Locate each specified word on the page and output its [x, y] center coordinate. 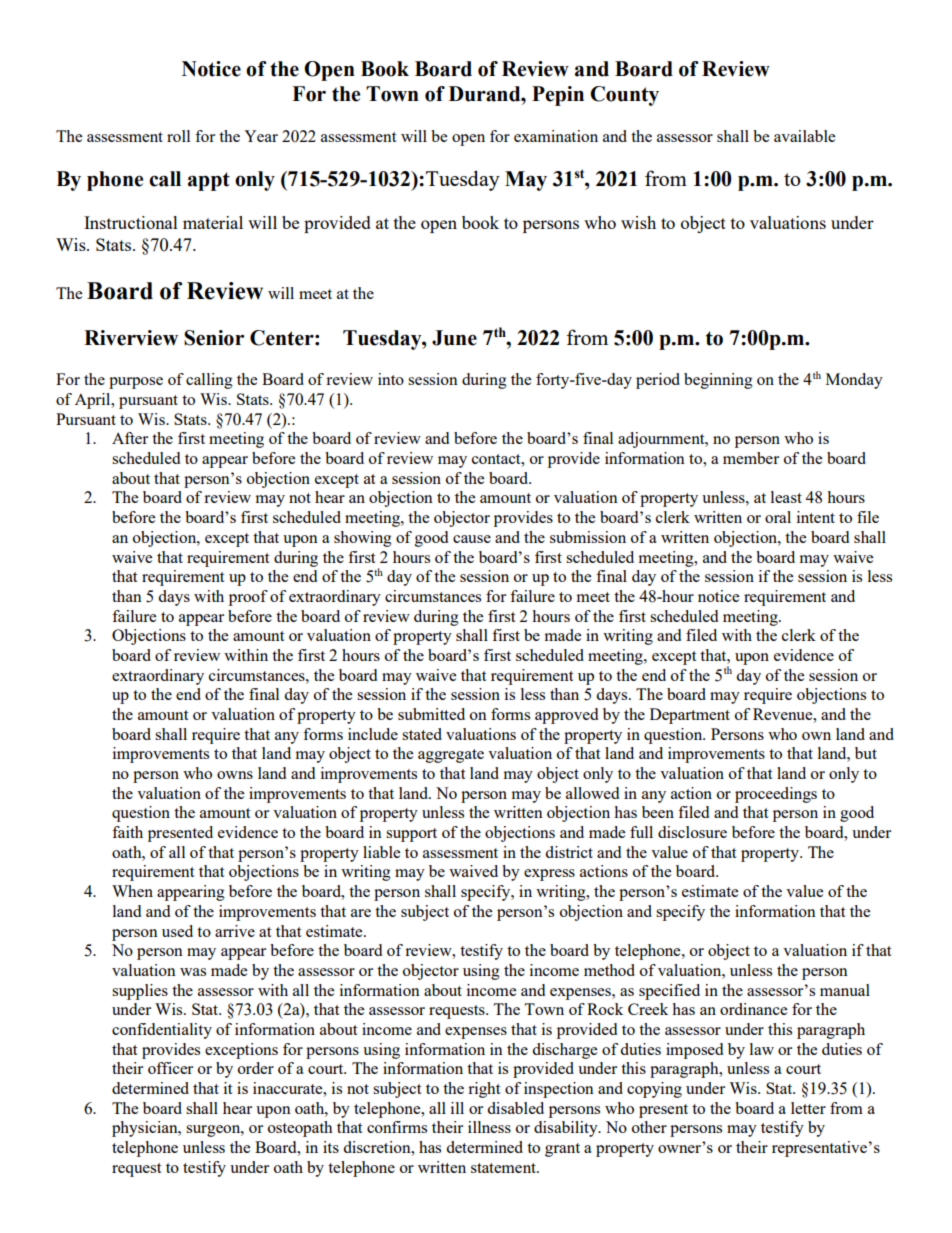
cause [472, 539]
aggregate [451, 756]
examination [556, 136]
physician [146, 1129]
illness [489, 1127]
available [804, 136]
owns [235, 775]
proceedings [776, 795]
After [130, 438]
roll [178, 136]
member [751, 458]
